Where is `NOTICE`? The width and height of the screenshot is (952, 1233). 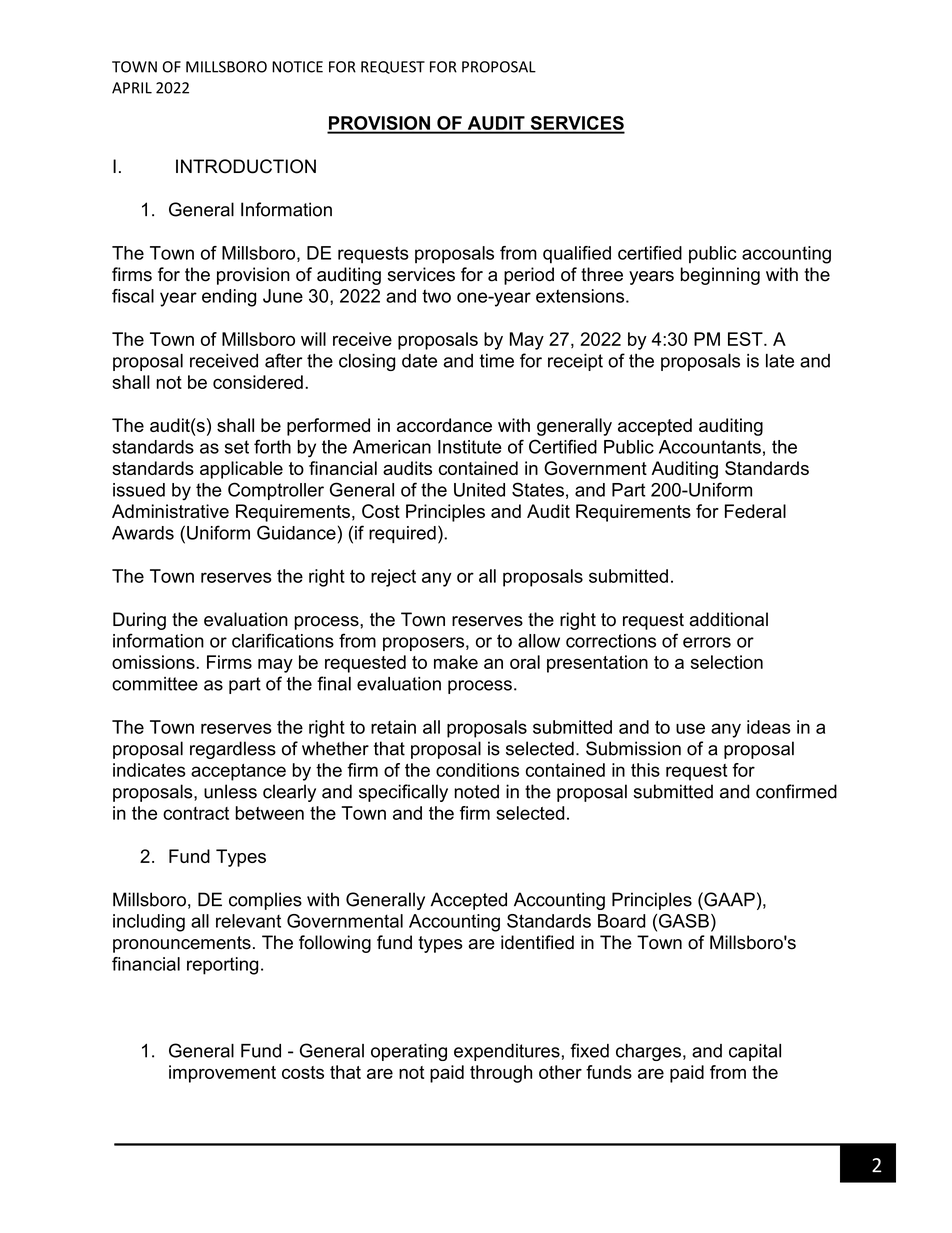
NOTICE is located at coordinates (297, 67).
